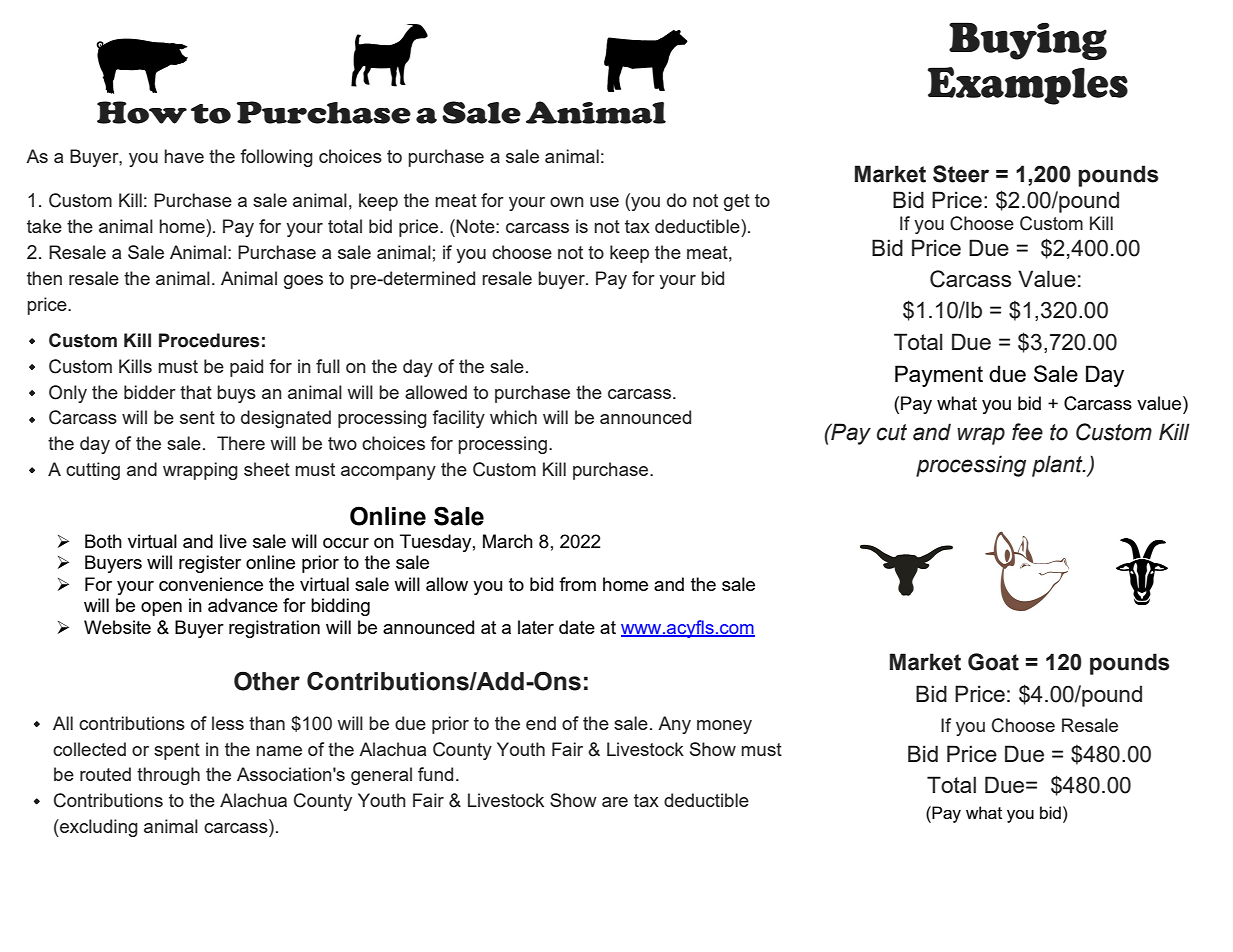 The image size is (1233, 952). Describe the element at coordinates (567, 202) in the page. I see `own` at that location.
